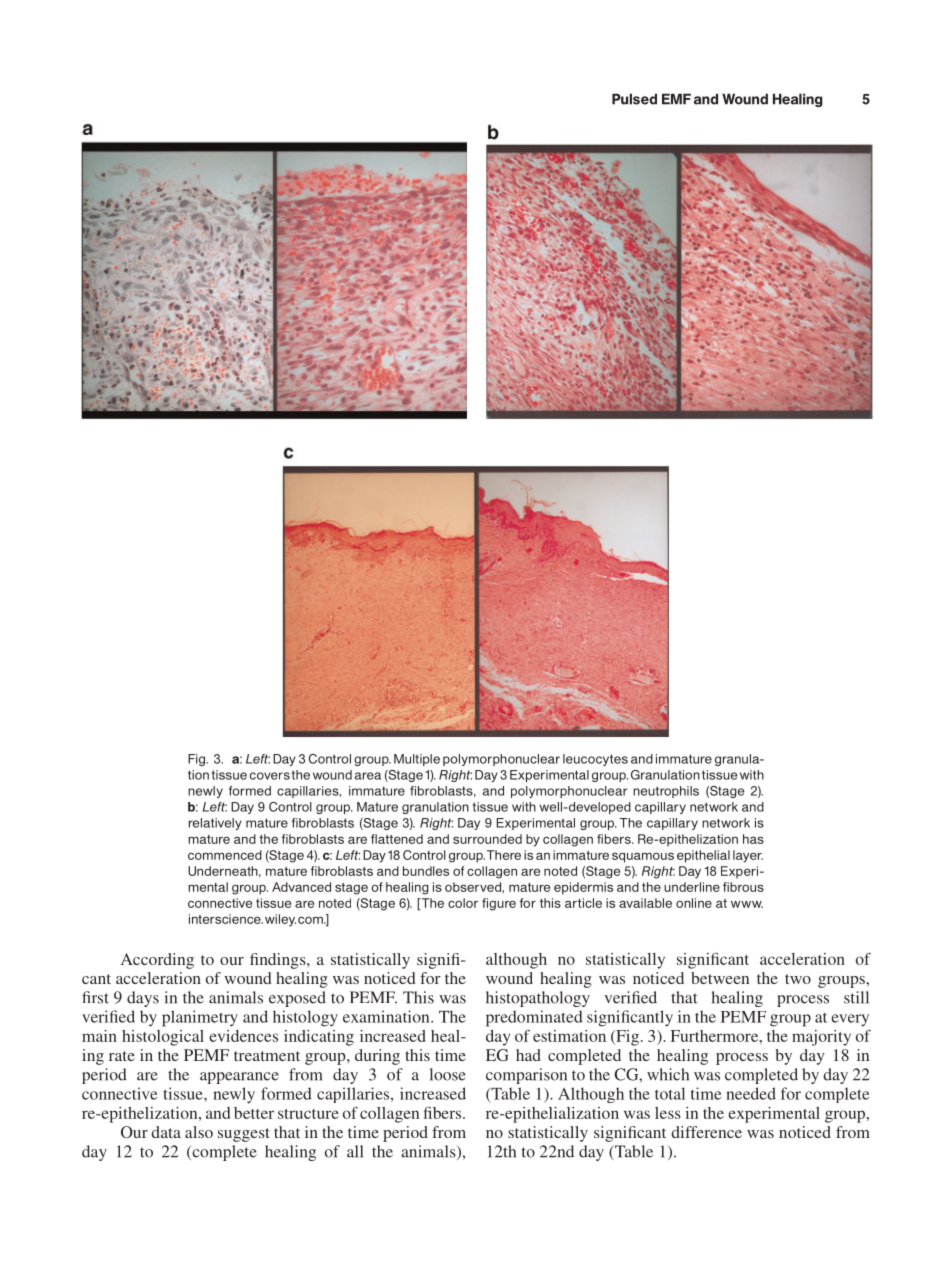 The height and width of the image is (1279, 952). What do you see at coordinates (634, 99) in the image?
I see `Pulsed` at bounding box center [634, 99].
